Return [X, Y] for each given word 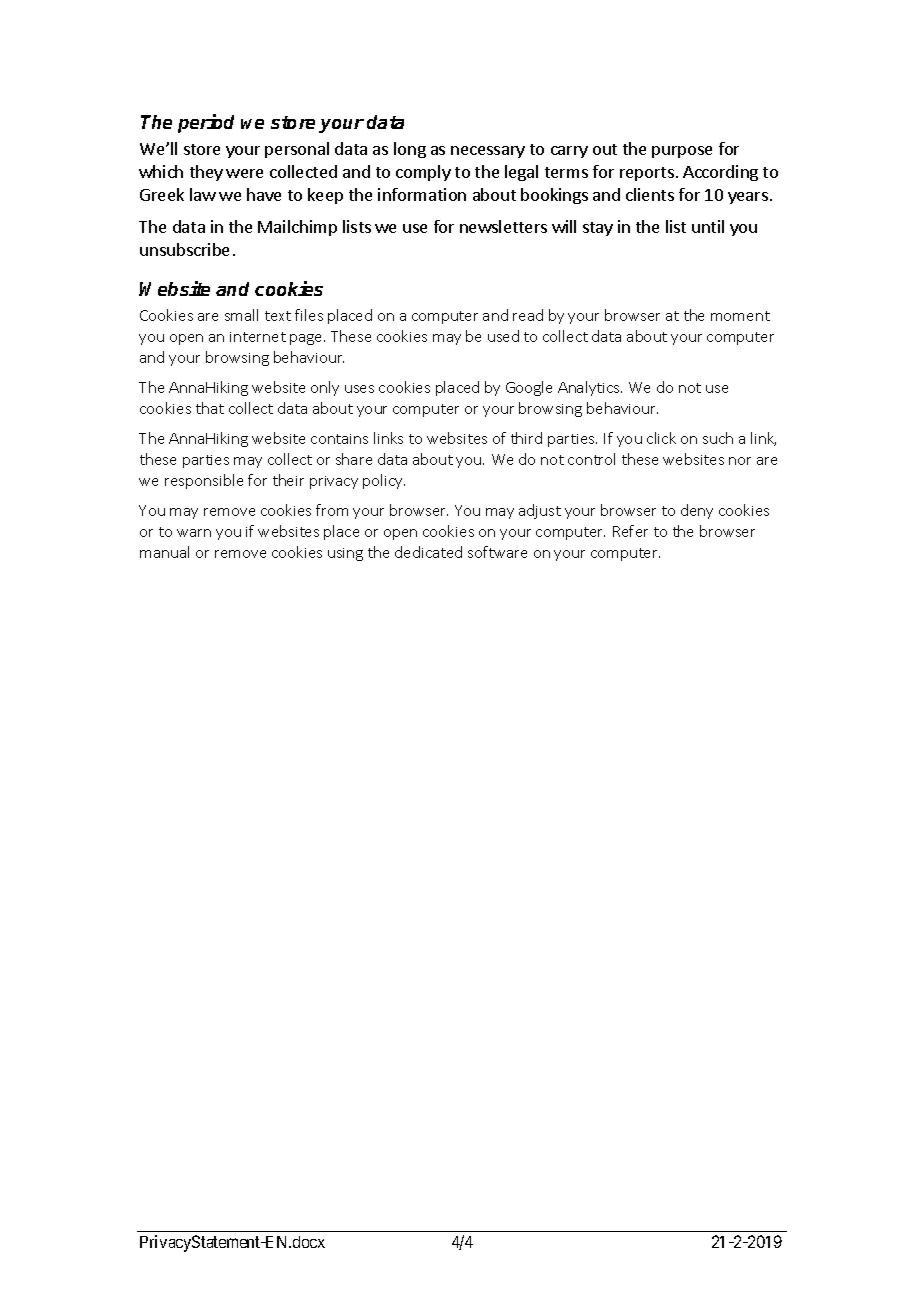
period [206, 123]
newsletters [503, 226]
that [210, 408]
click [661, 438]
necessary [488, 152]
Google [529, 388]
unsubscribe [184, 249]
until [708, 226]
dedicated [428, 552]
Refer [630, 531]
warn [194, 533]
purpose [682, 152]
